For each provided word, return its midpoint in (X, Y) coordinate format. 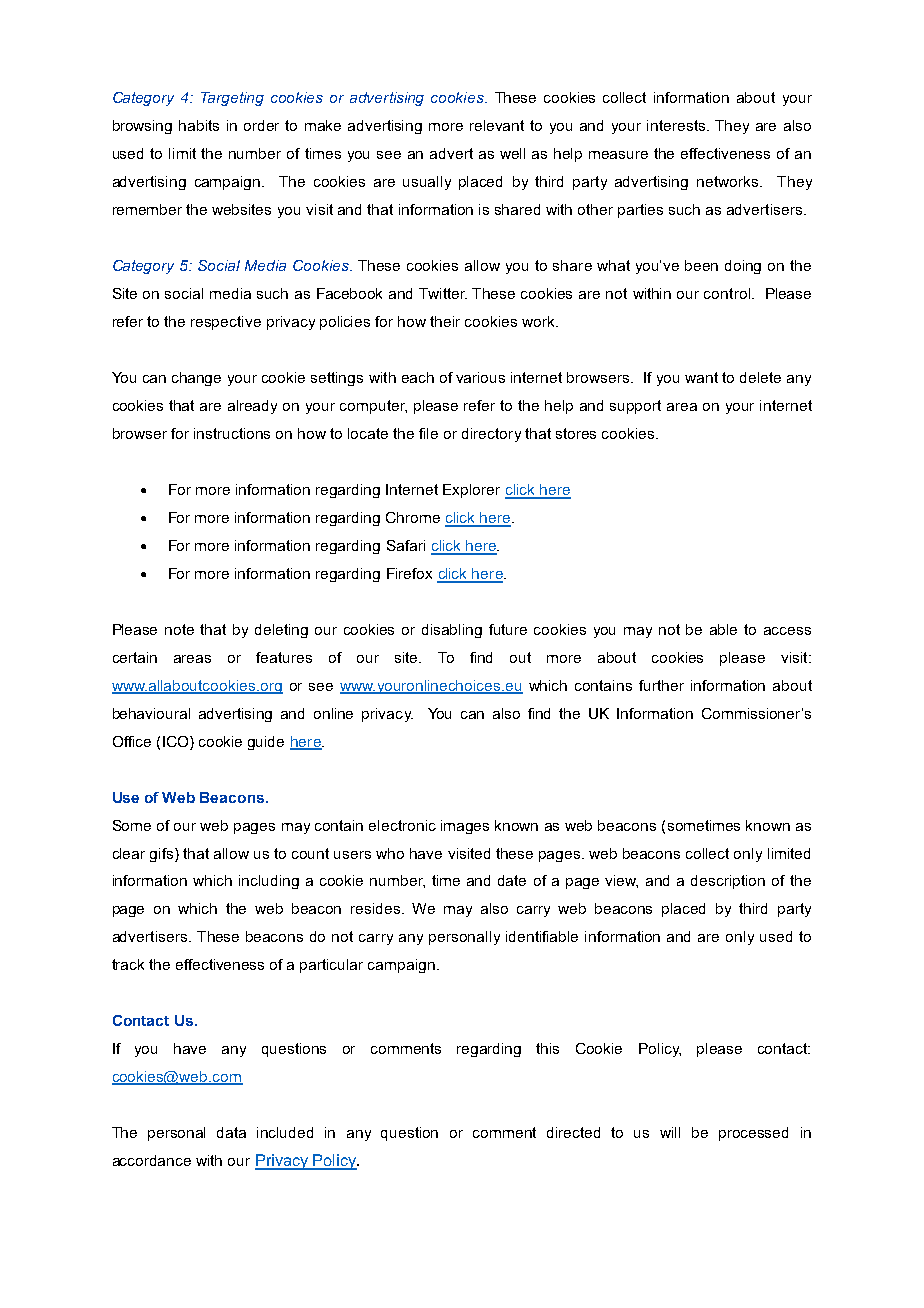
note (179, 629)
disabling (452, 631)
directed (573, 1132)
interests (677, 125)
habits (199, 125)
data (231, 1132)
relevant (497, 125)
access (787, 631)
